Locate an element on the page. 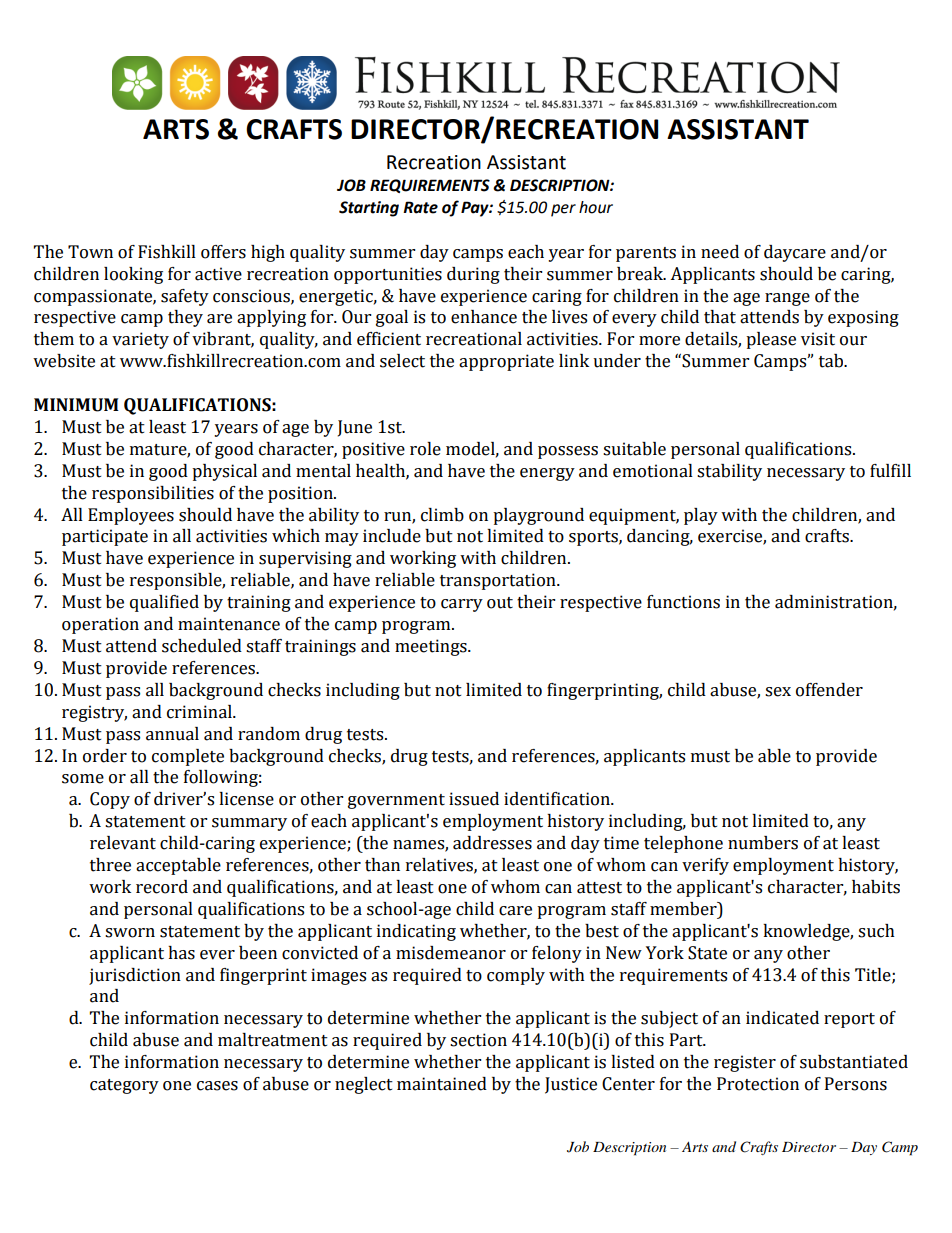 This image has width=952, height=1233. numbers is located at coordinates (763, 843).
